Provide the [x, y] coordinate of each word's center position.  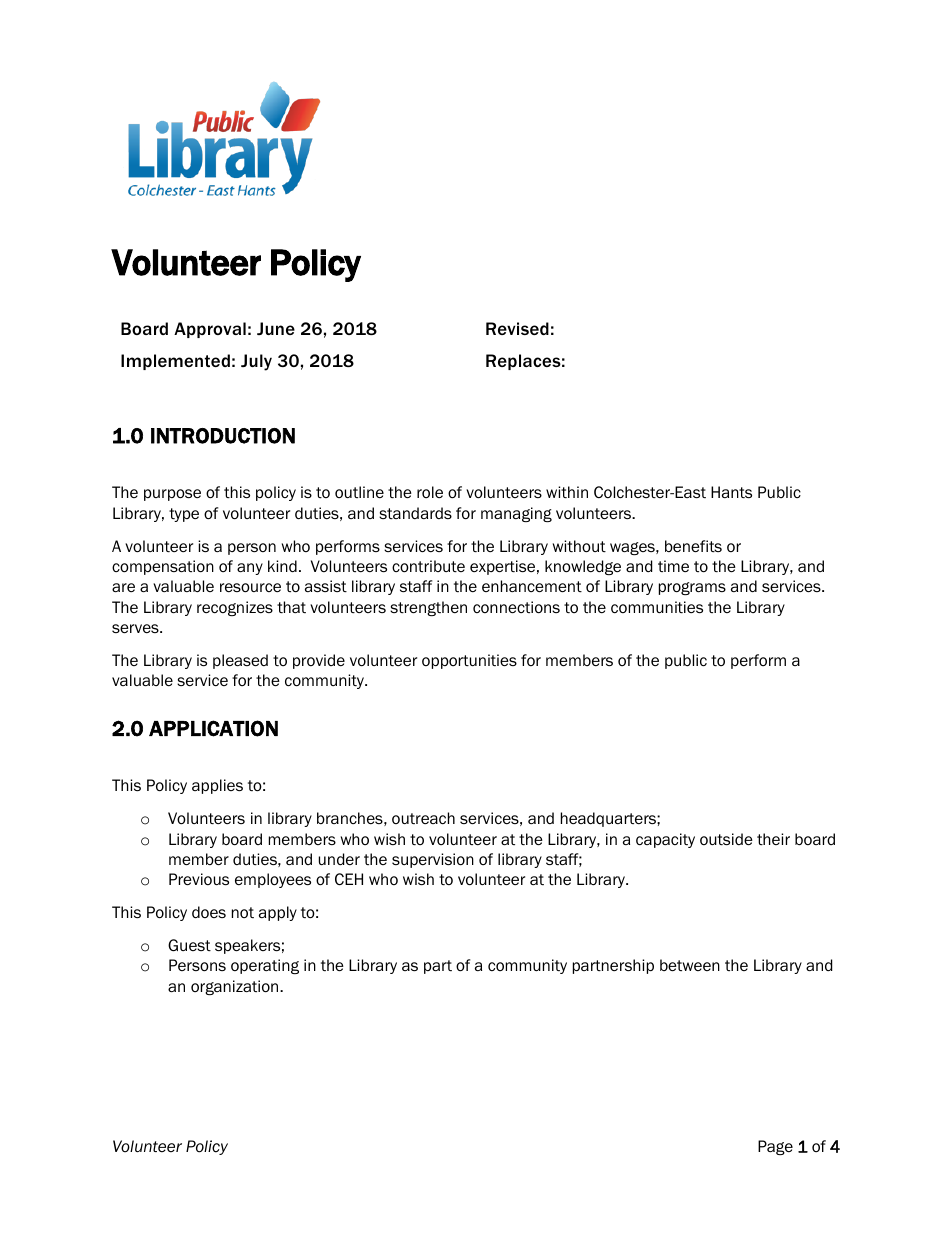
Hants [731, 492]
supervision [433, 860]
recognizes [235, 608]
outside [726, 839]
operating [265, 966]
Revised [517, 328]
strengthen [428, 608]
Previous [199, 879]
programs [692, 588]
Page [775, 1147]
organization [236, 987]
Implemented [175, 362]
